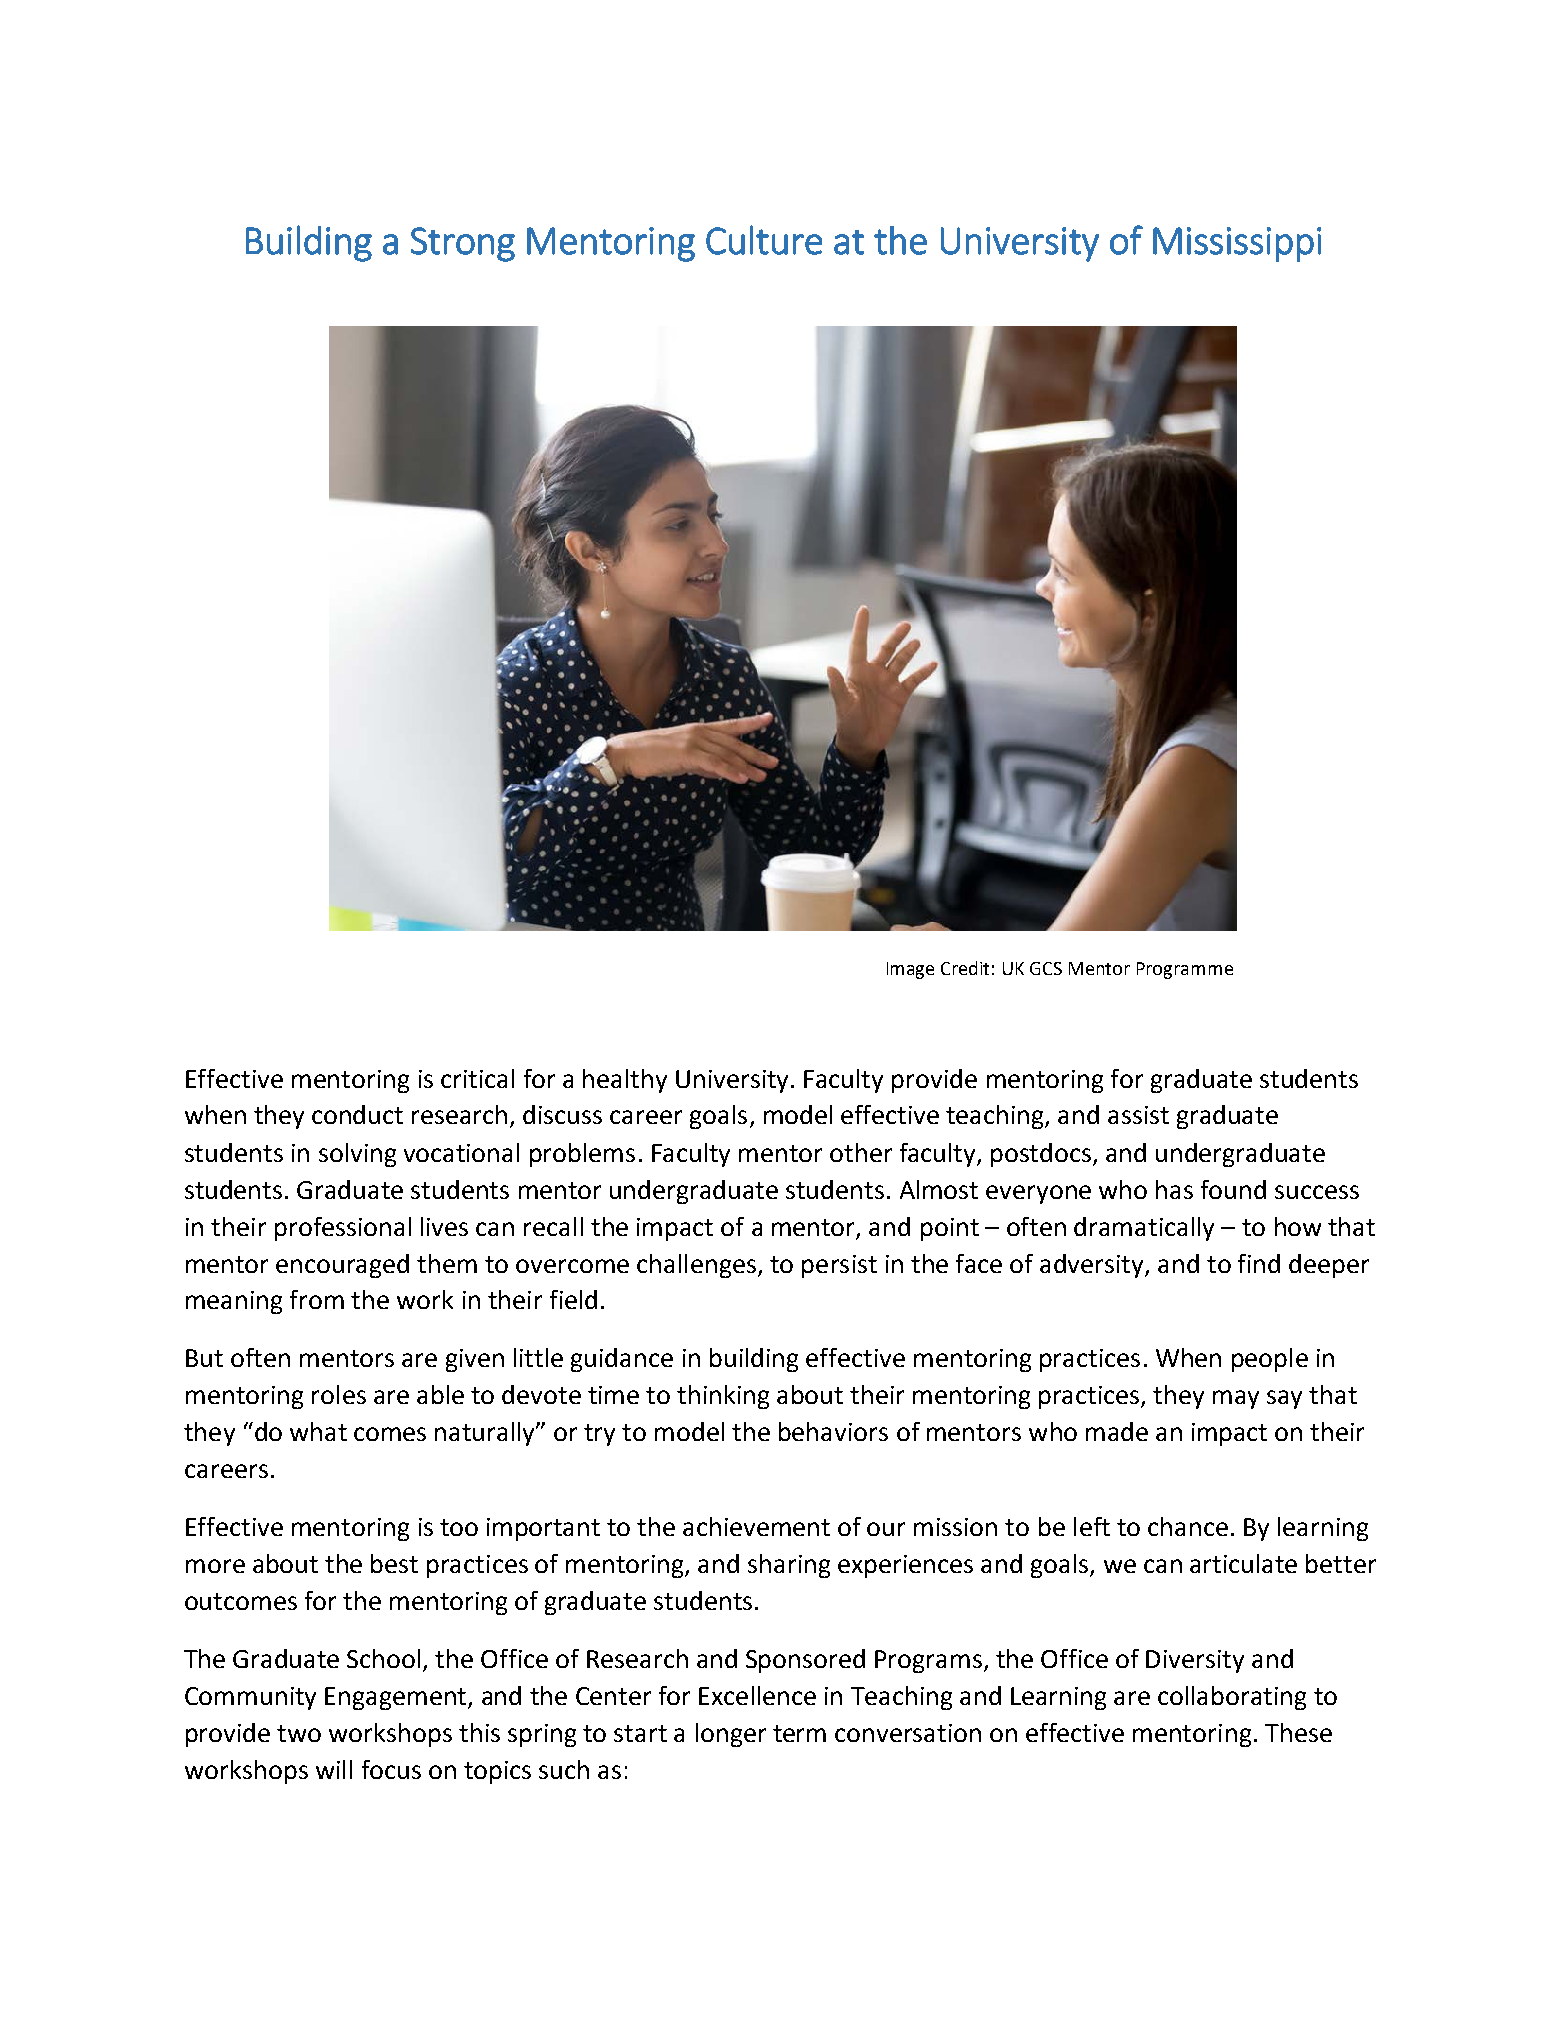  Describe the element at coordinates (1237, 244) in the screenshot. I see `Mississippi` at that location.
